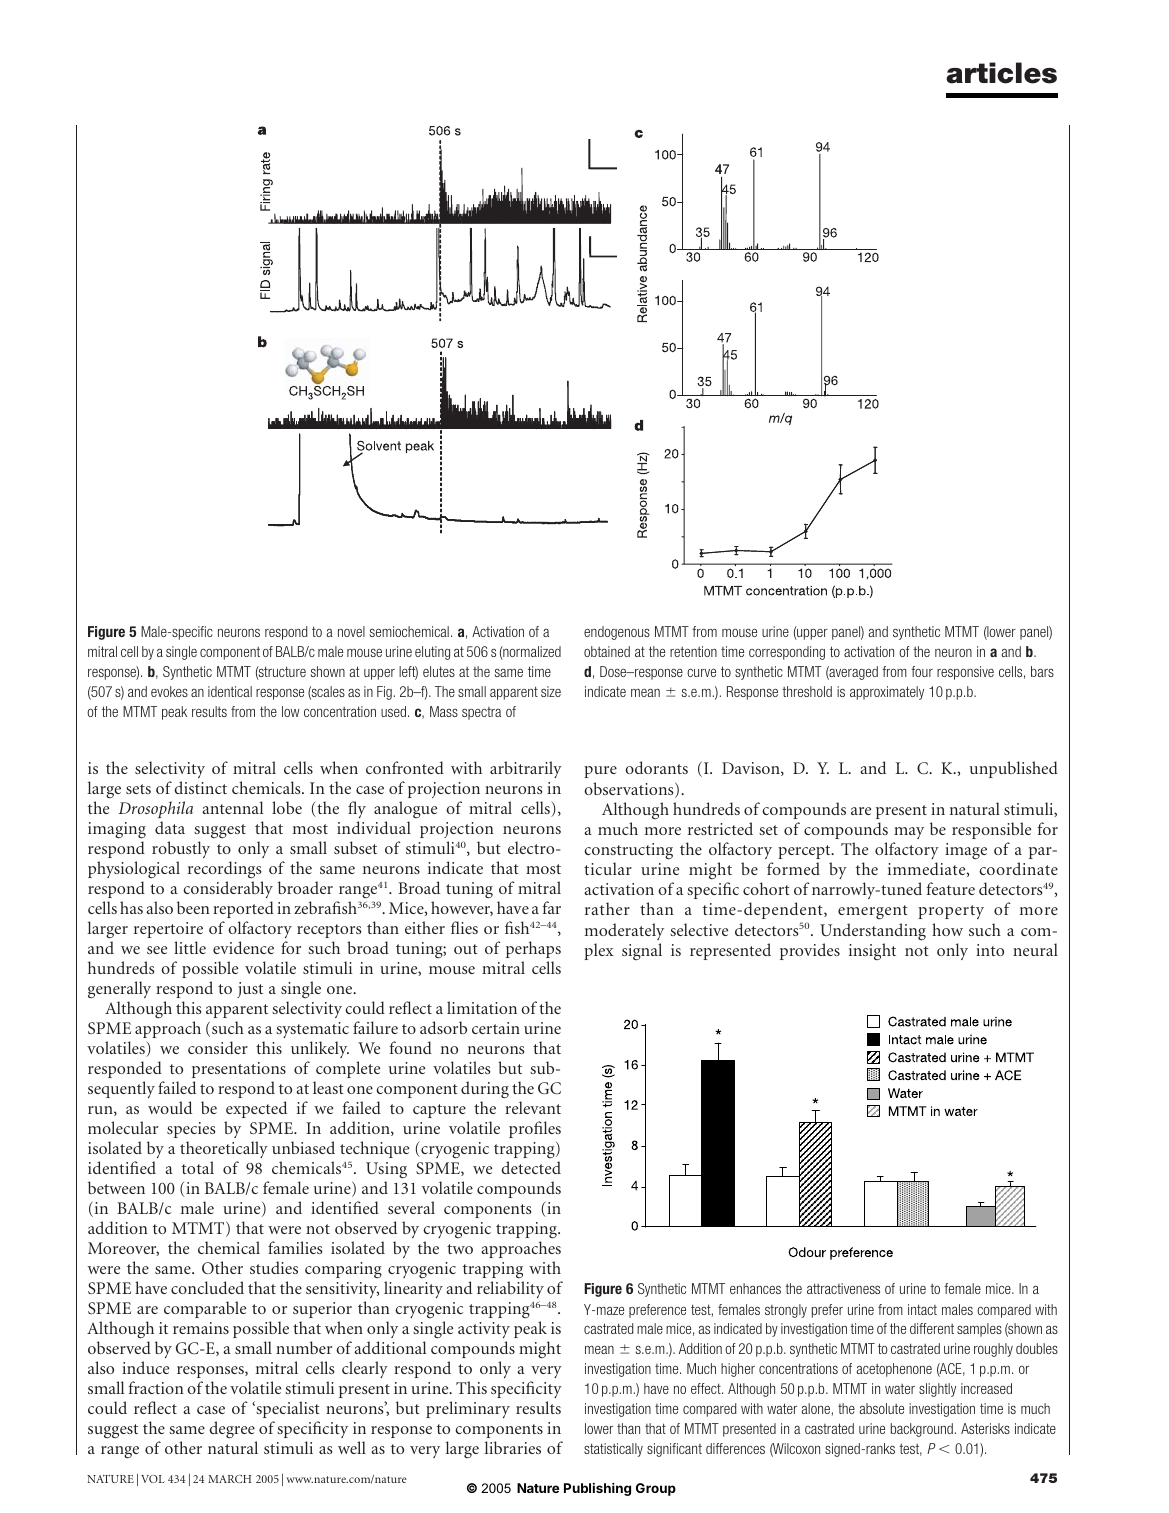 The height and width of the screenshot is (1513, 1169). What do you see at coordinates (351, 631) in the screenshot?
I see `novel` at bounding box center [351, 631].
